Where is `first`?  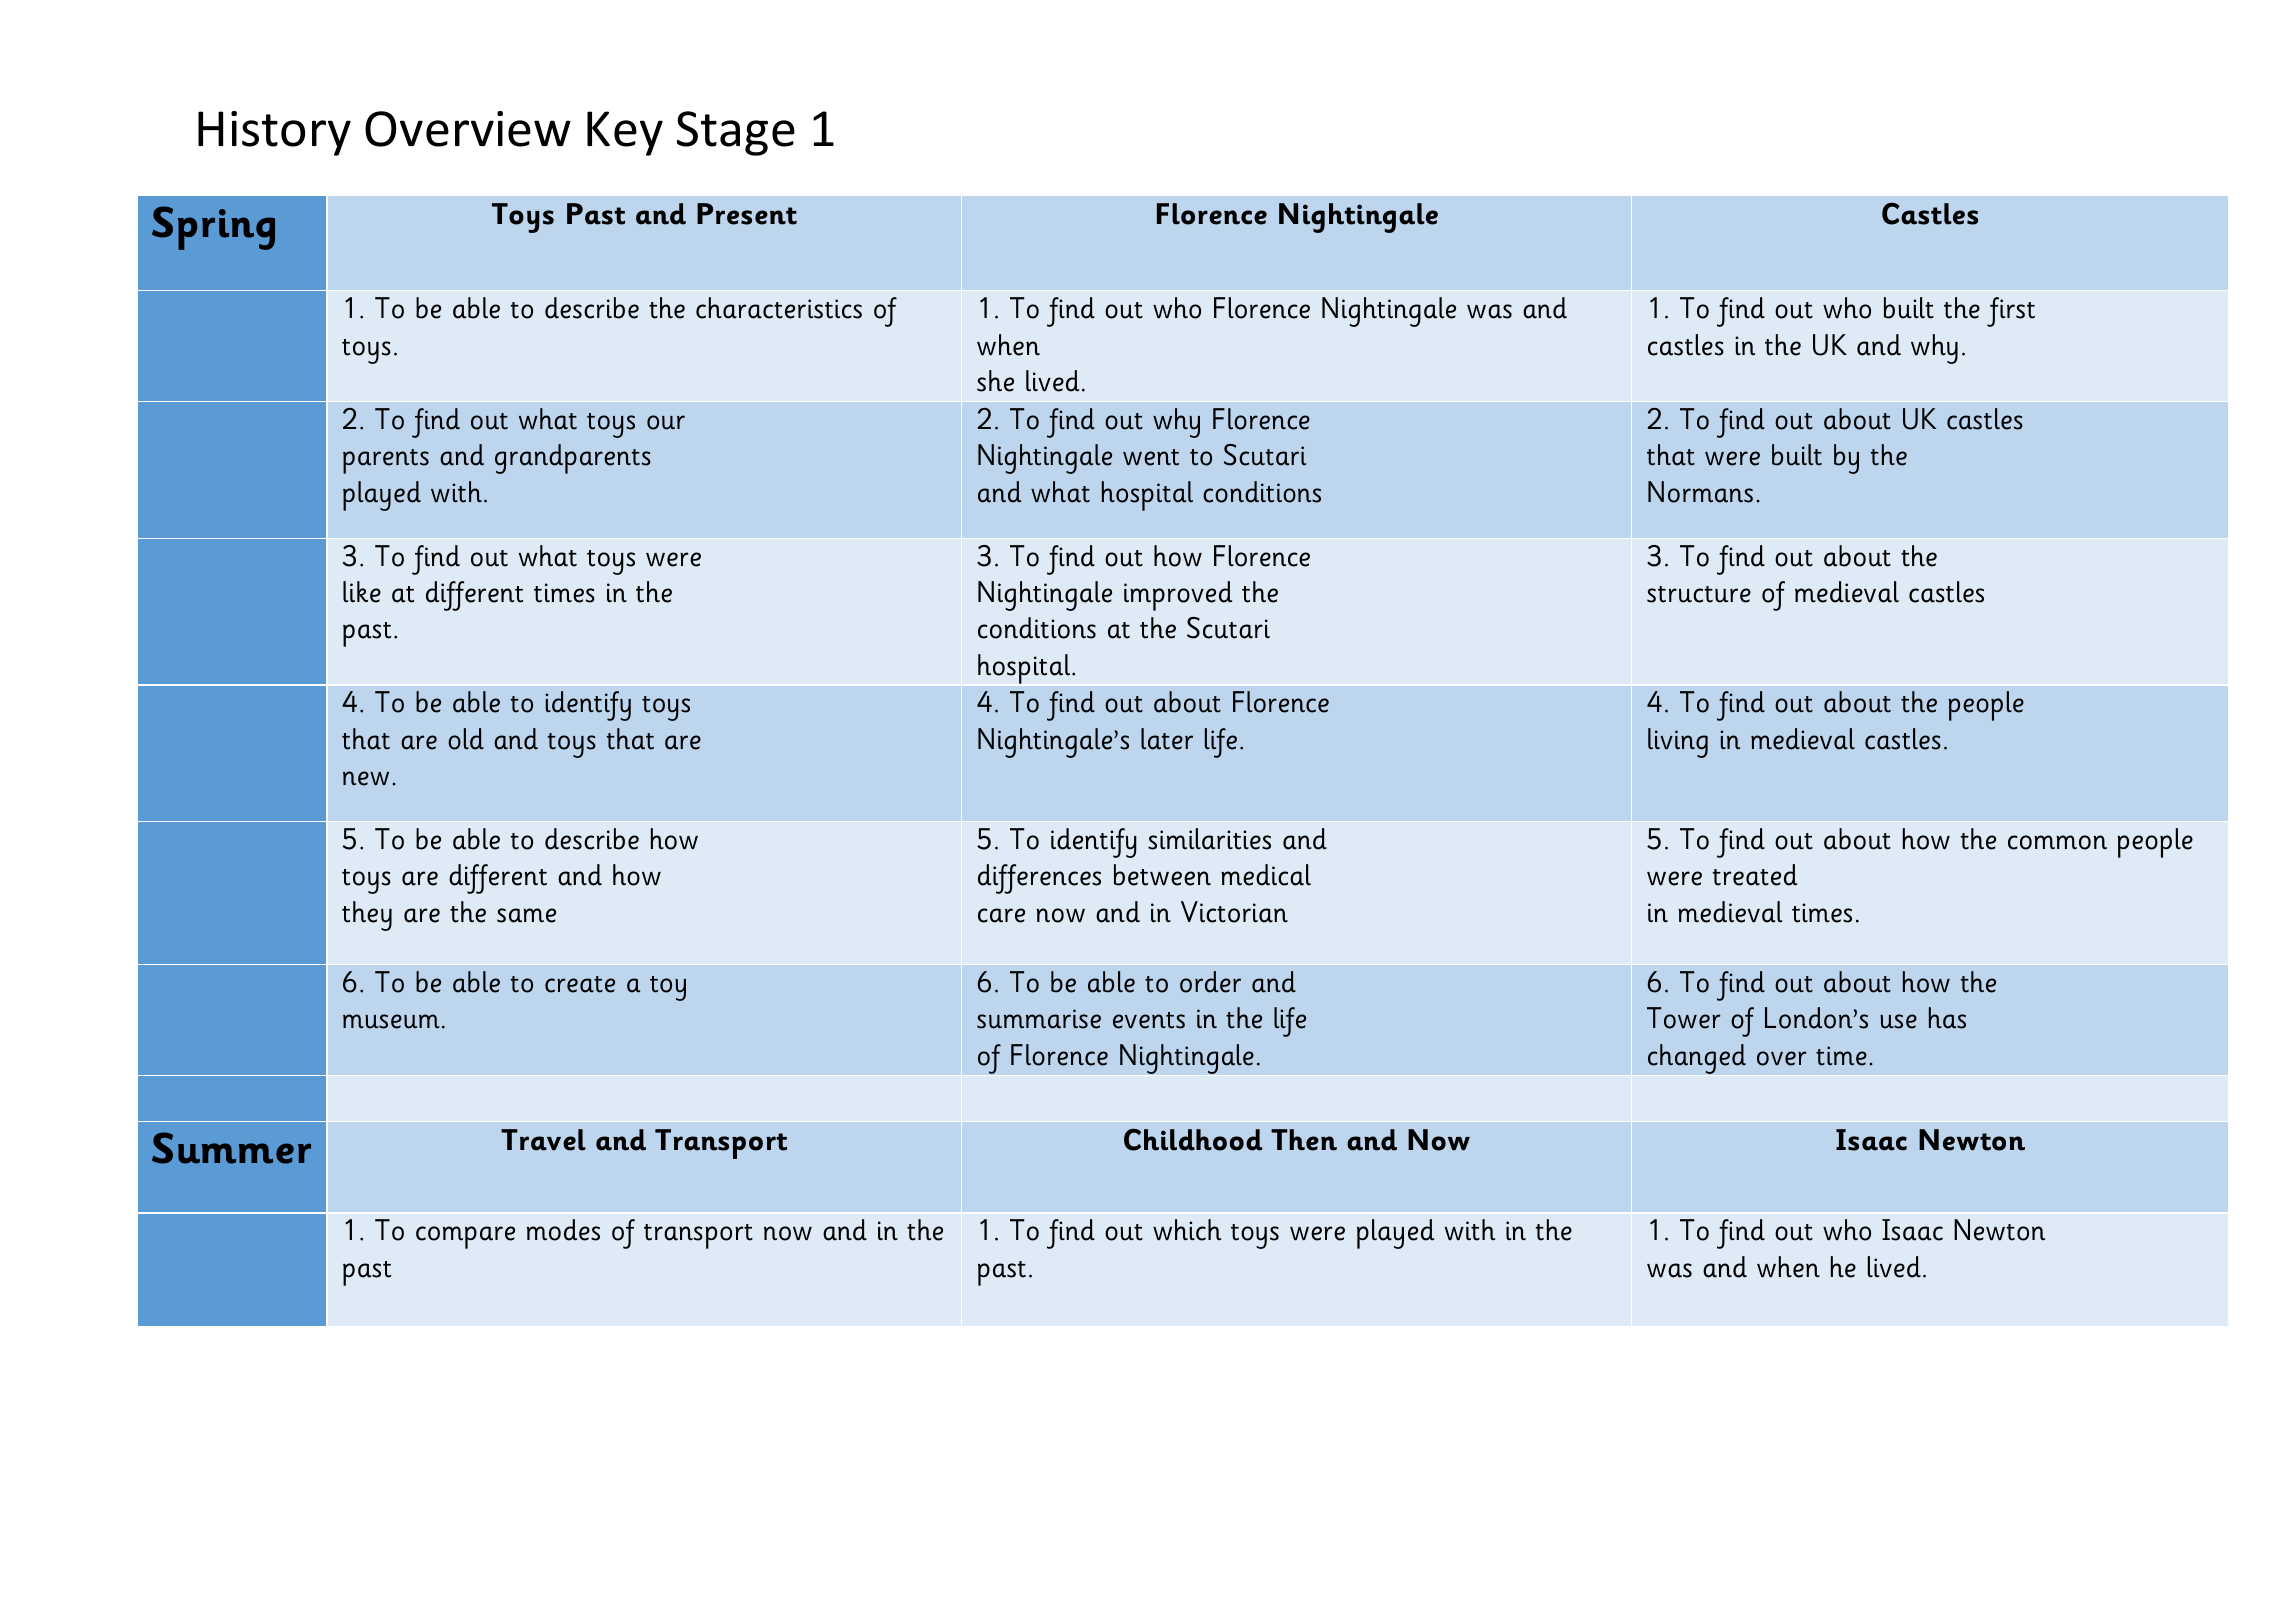 first is located at coordinates (2011, 312).
